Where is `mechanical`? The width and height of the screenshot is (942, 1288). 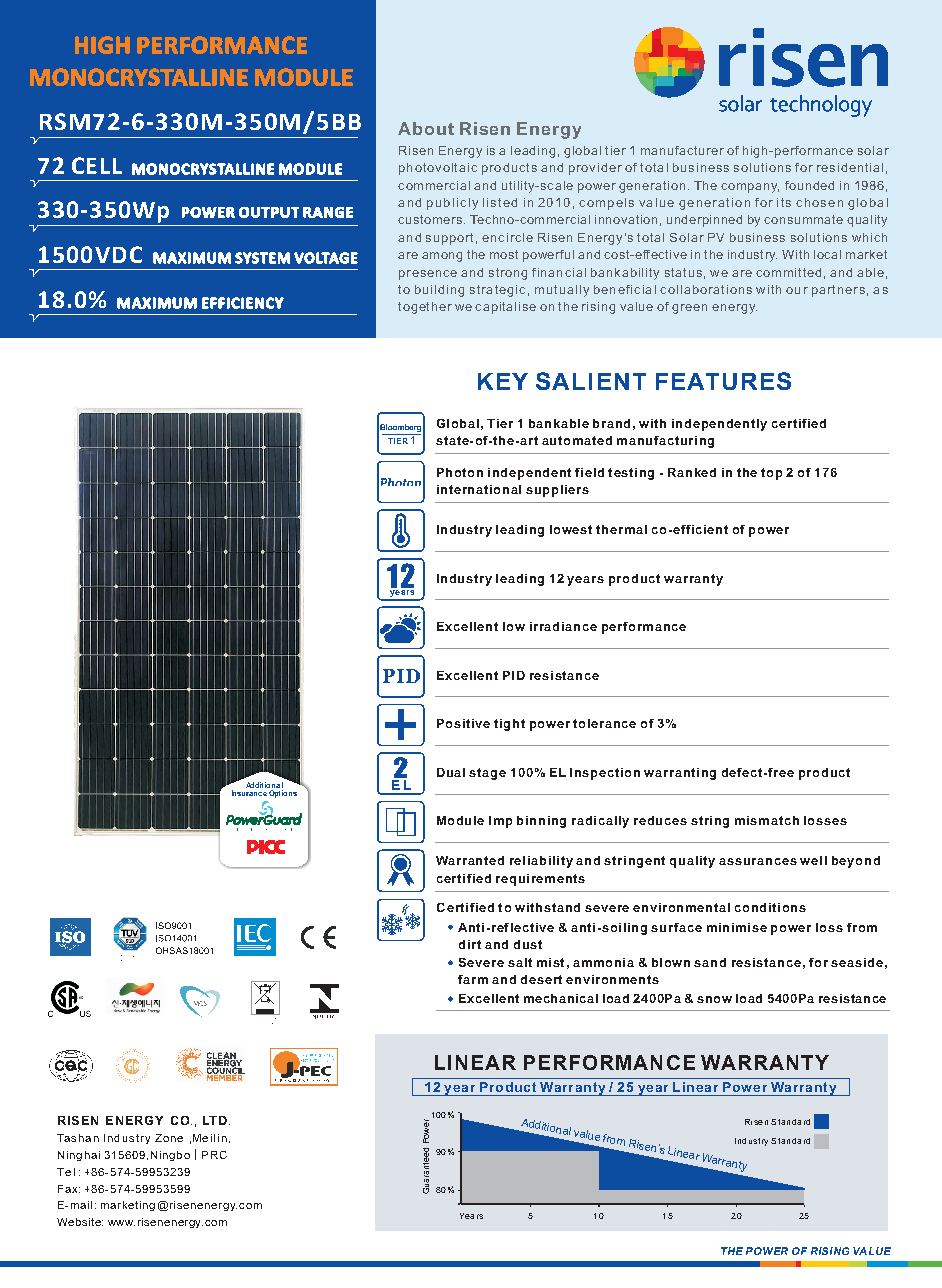
mechanical is located at coordinates (561, 998).
